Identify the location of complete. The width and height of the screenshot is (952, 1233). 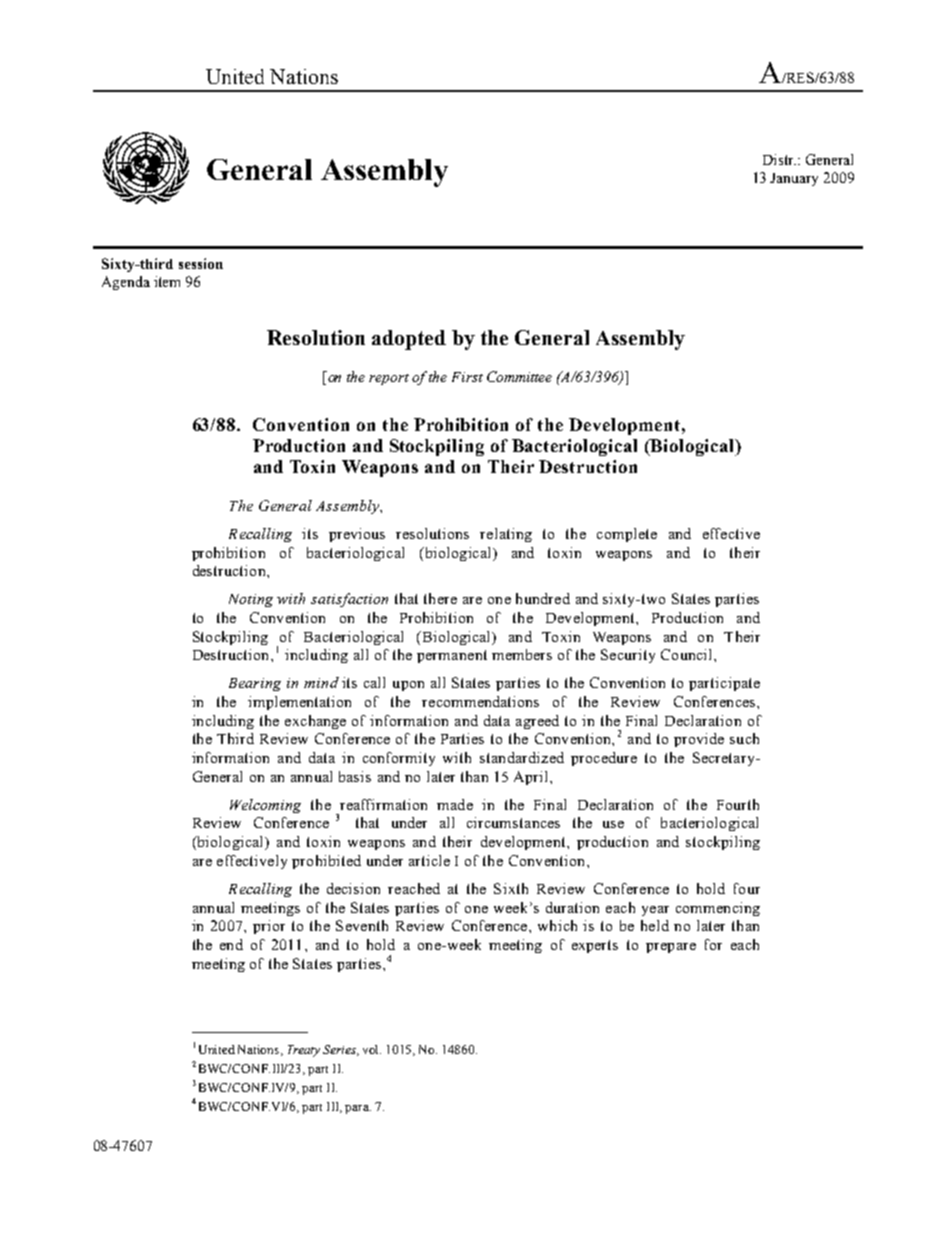
(627, 535).
